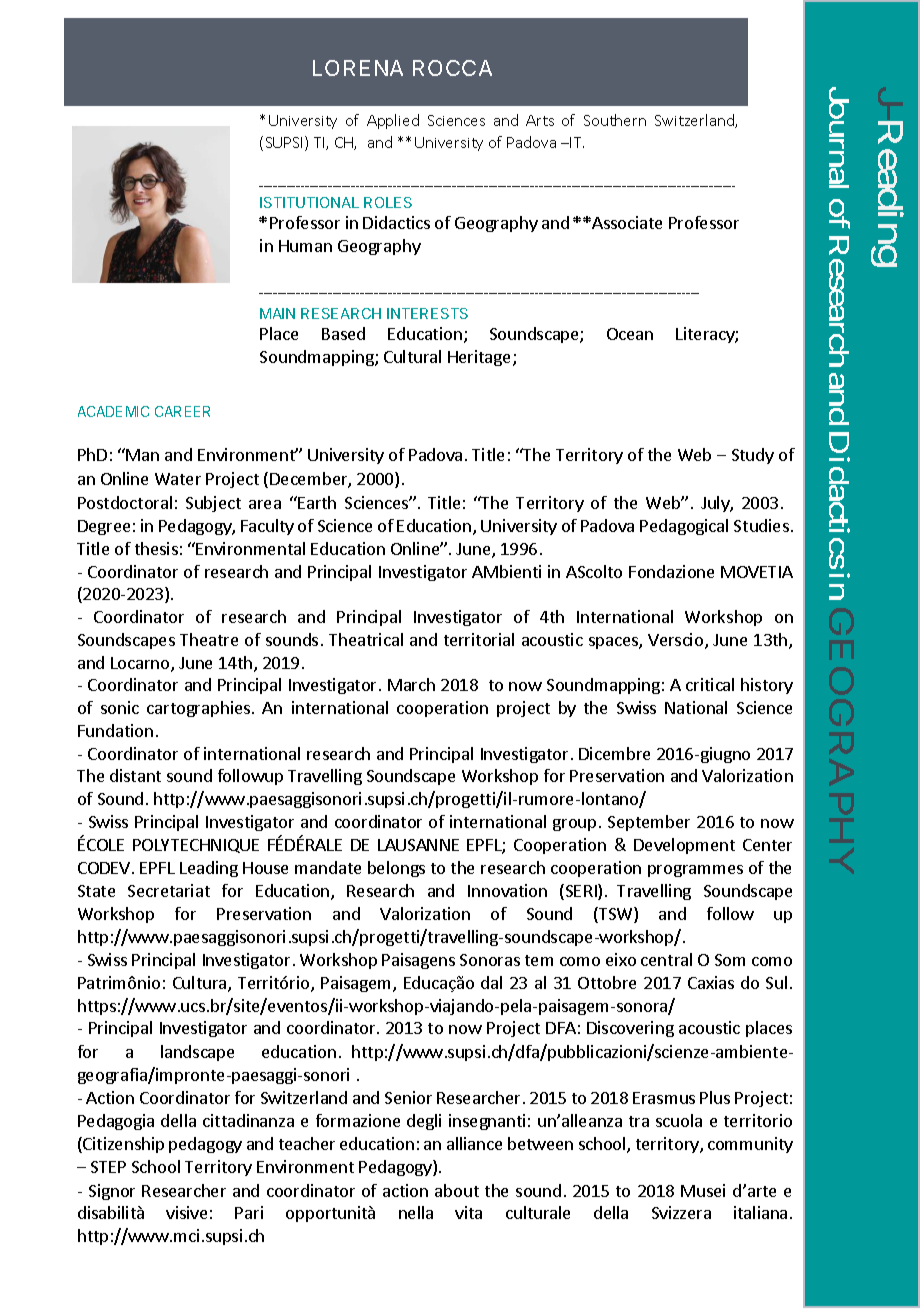 Image resolution: width=924 pixels, height=1309 pixels. What do you see at coordinates (358, 68) in the screenshot?
I see `LORENA` at bounding box center [358, 68].
